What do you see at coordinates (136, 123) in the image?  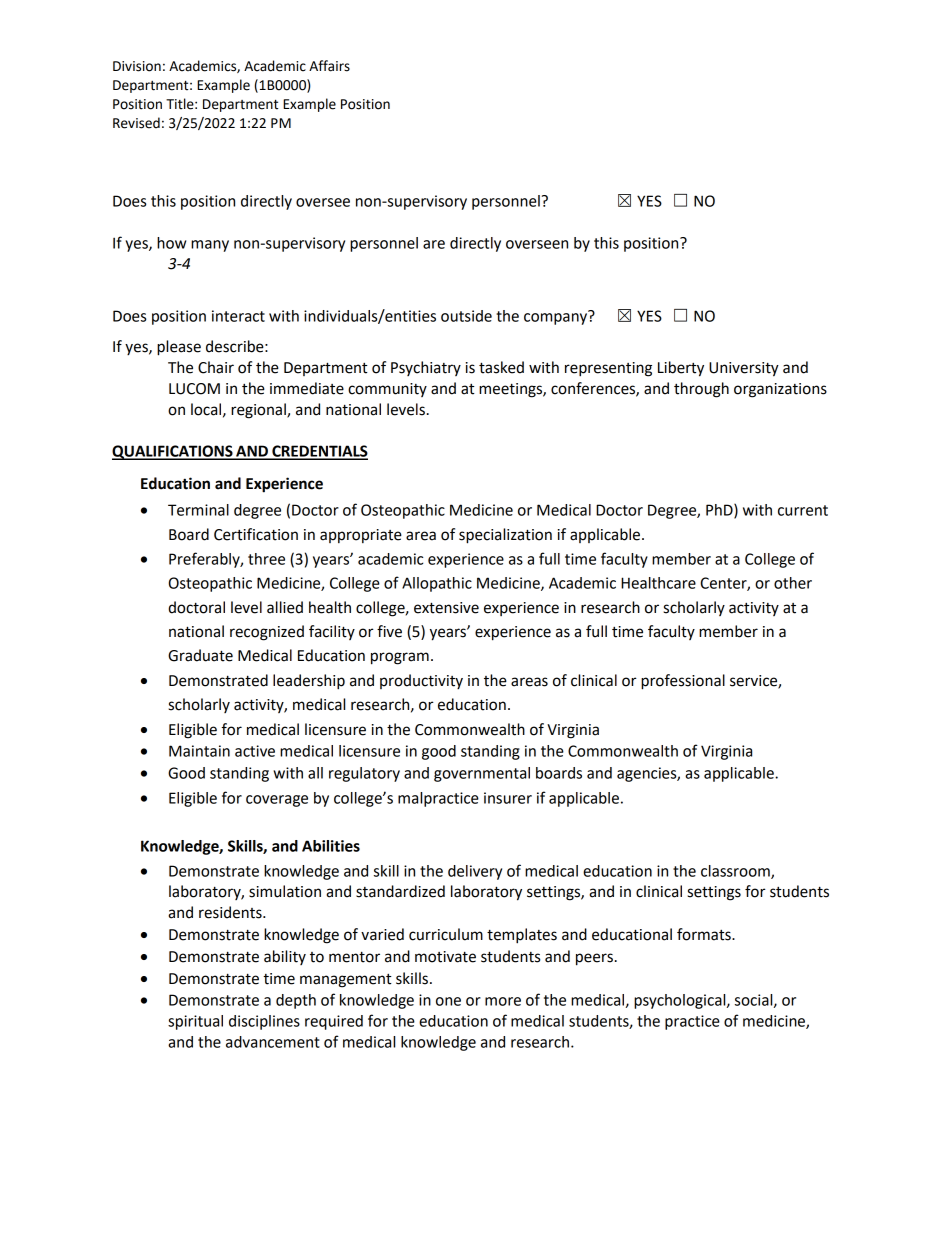 I see `Revised` at bounding box center [136, 123].
